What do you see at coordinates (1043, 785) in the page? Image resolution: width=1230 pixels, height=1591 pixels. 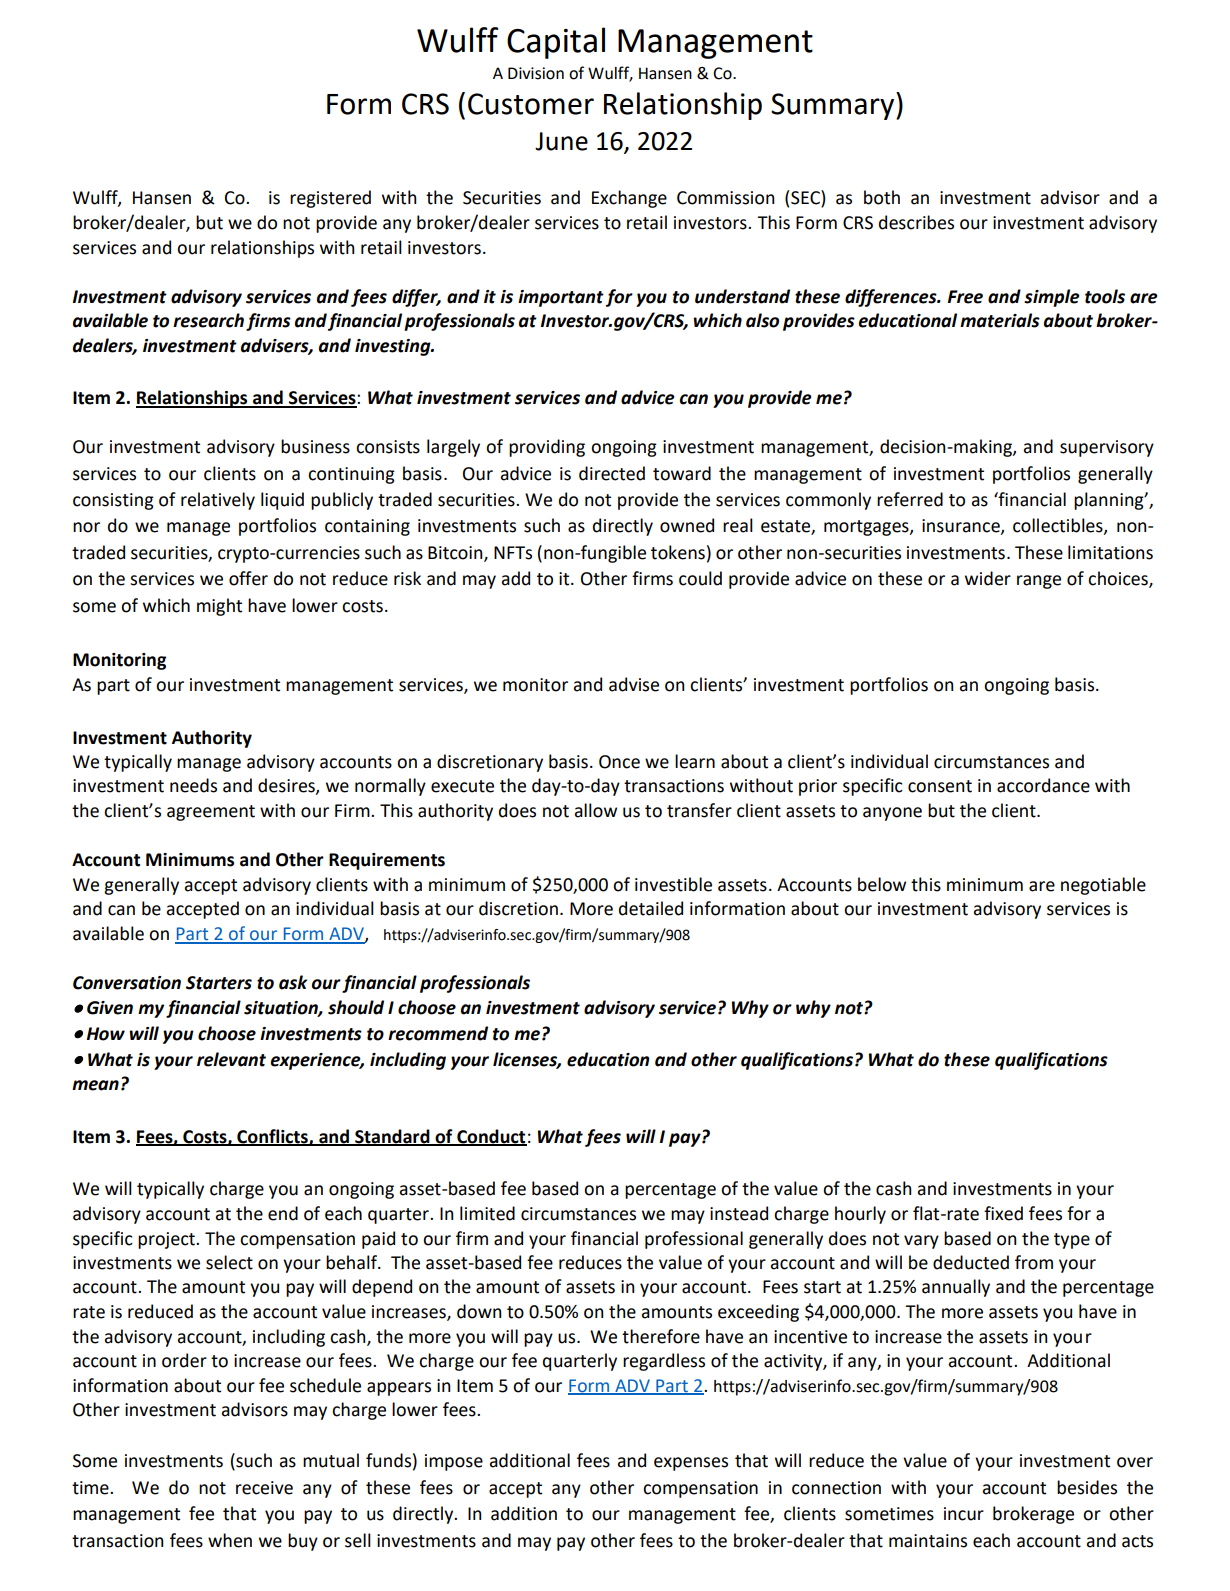 I see `accordance` at bounding box center [1043, 785].
